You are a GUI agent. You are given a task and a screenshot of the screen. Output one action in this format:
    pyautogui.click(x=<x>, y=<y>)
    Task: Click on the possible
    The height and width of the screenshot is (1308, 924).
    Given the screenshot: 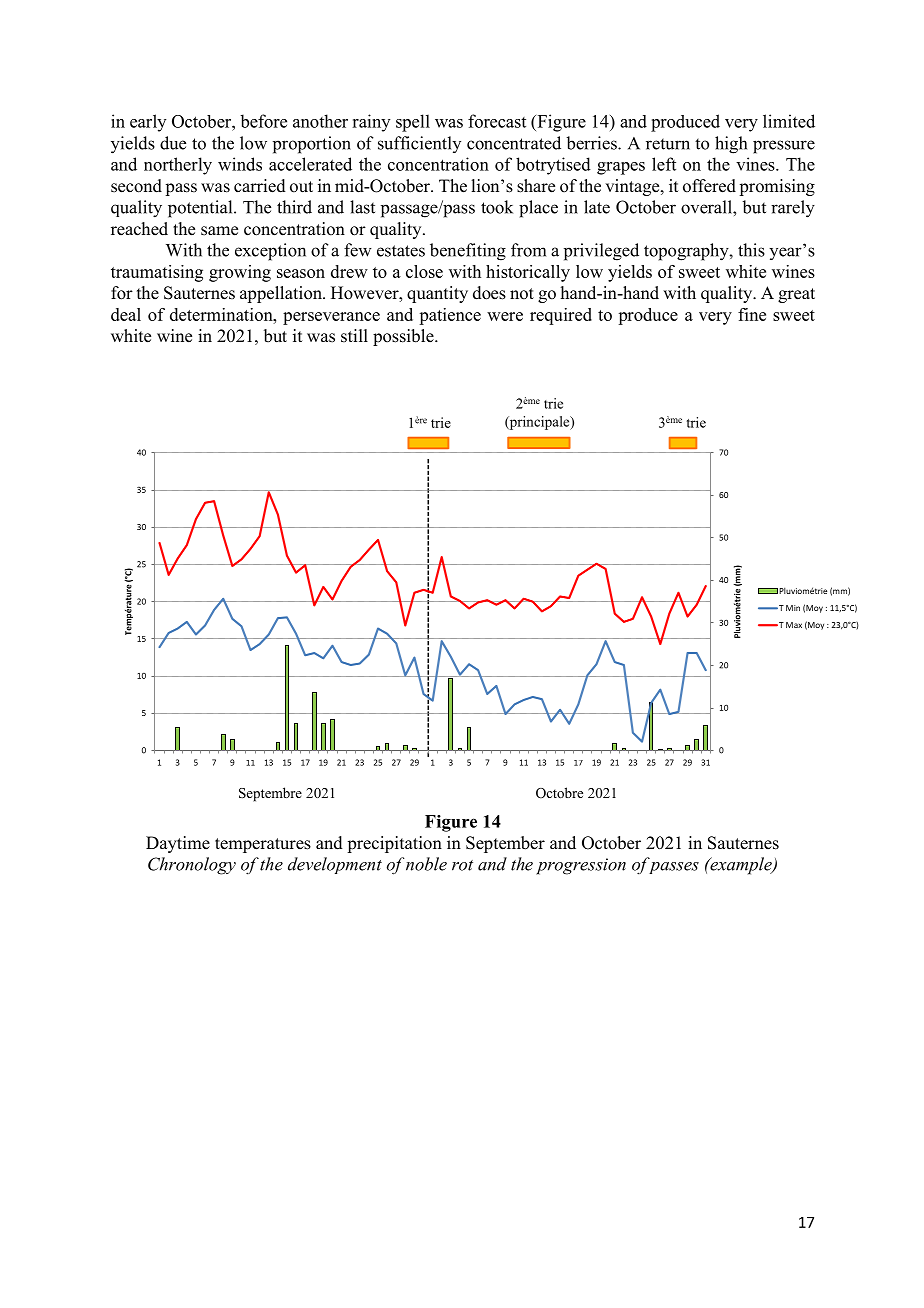 What is the action you would take?
    pyautogui.click(x=404, y=337)
